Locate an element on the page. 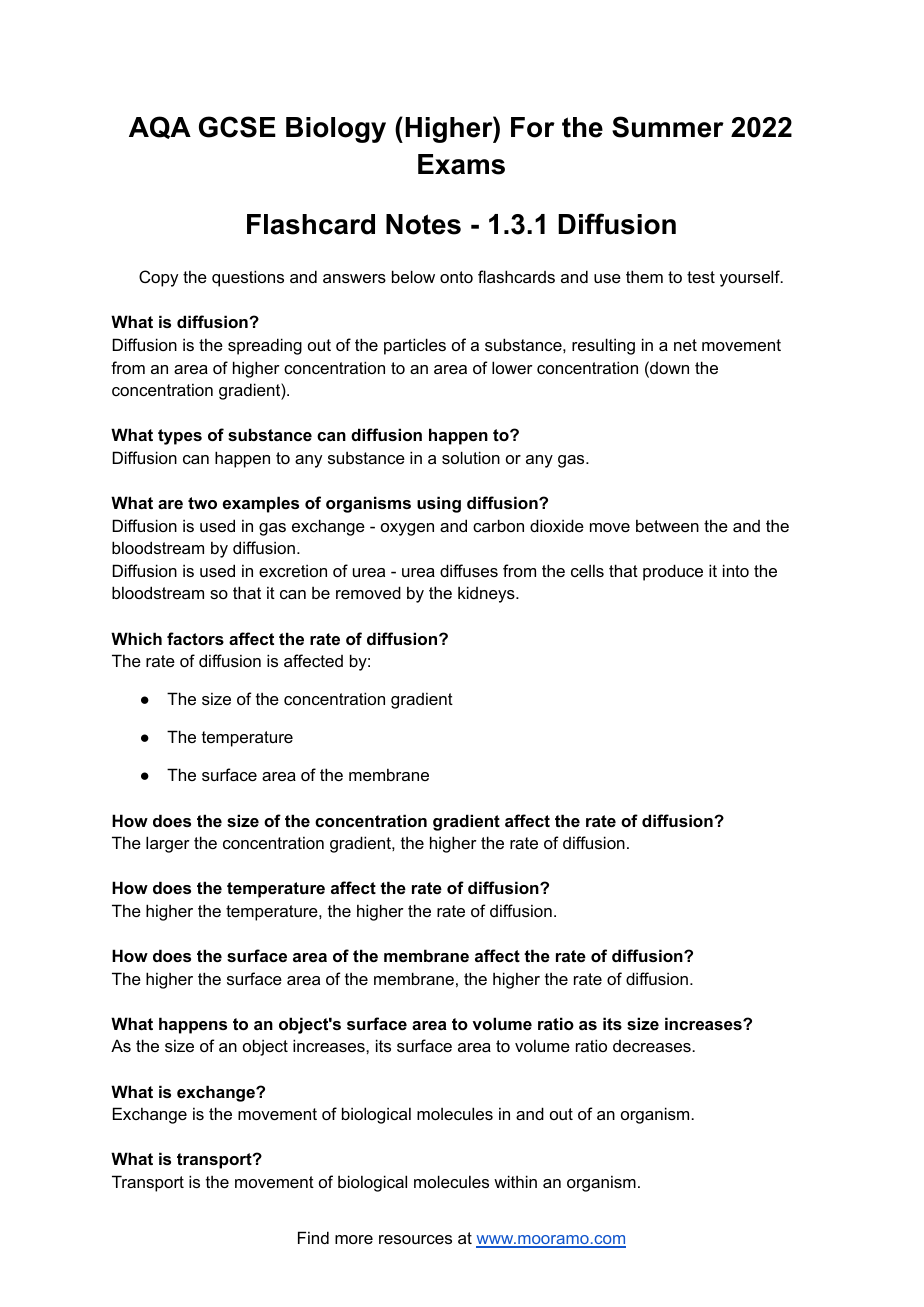  Summer is located at coordinates (668, 127).
